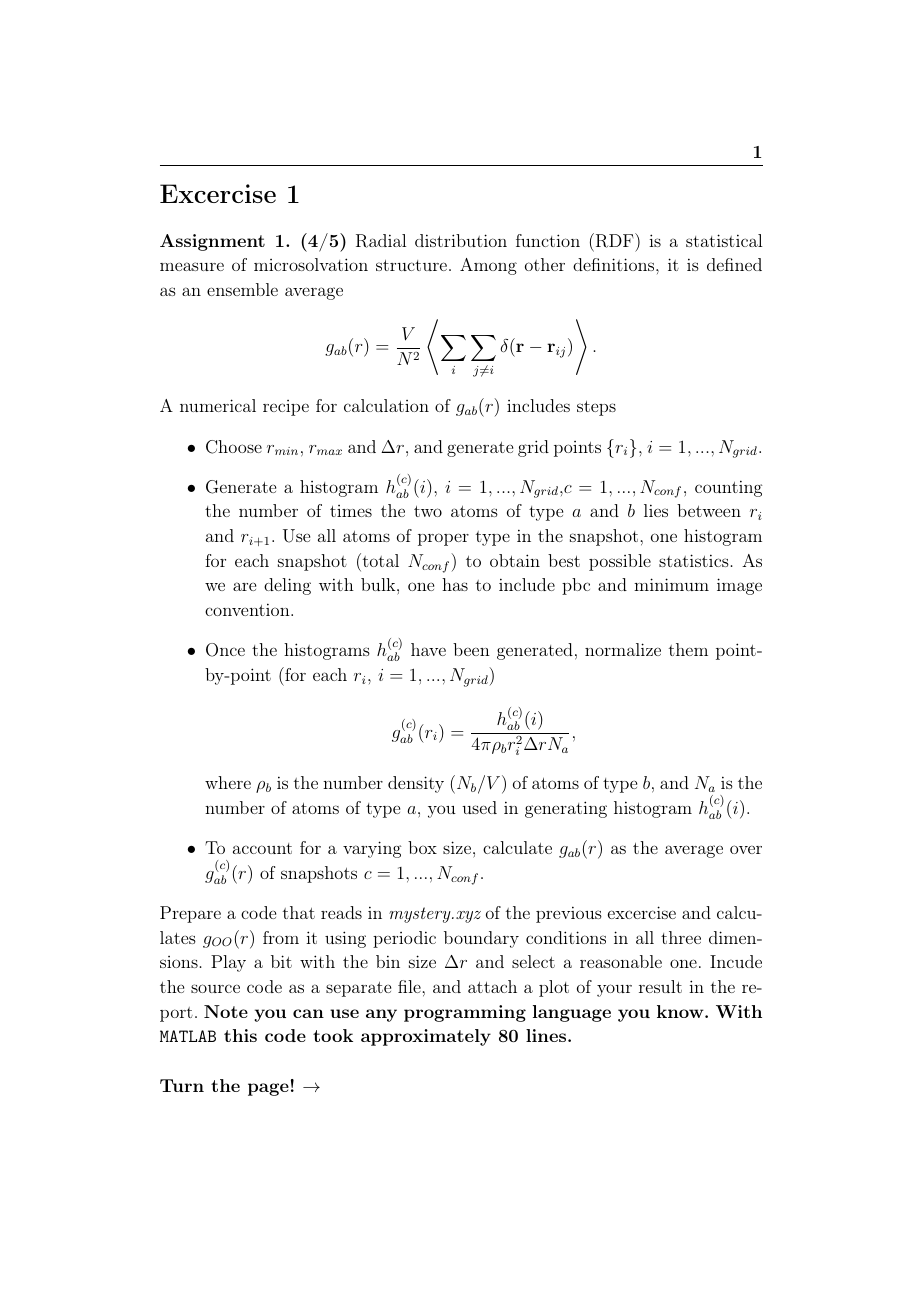 The width and height of the image is (924, 1308). I want to click on Among, so click(488, 266).
